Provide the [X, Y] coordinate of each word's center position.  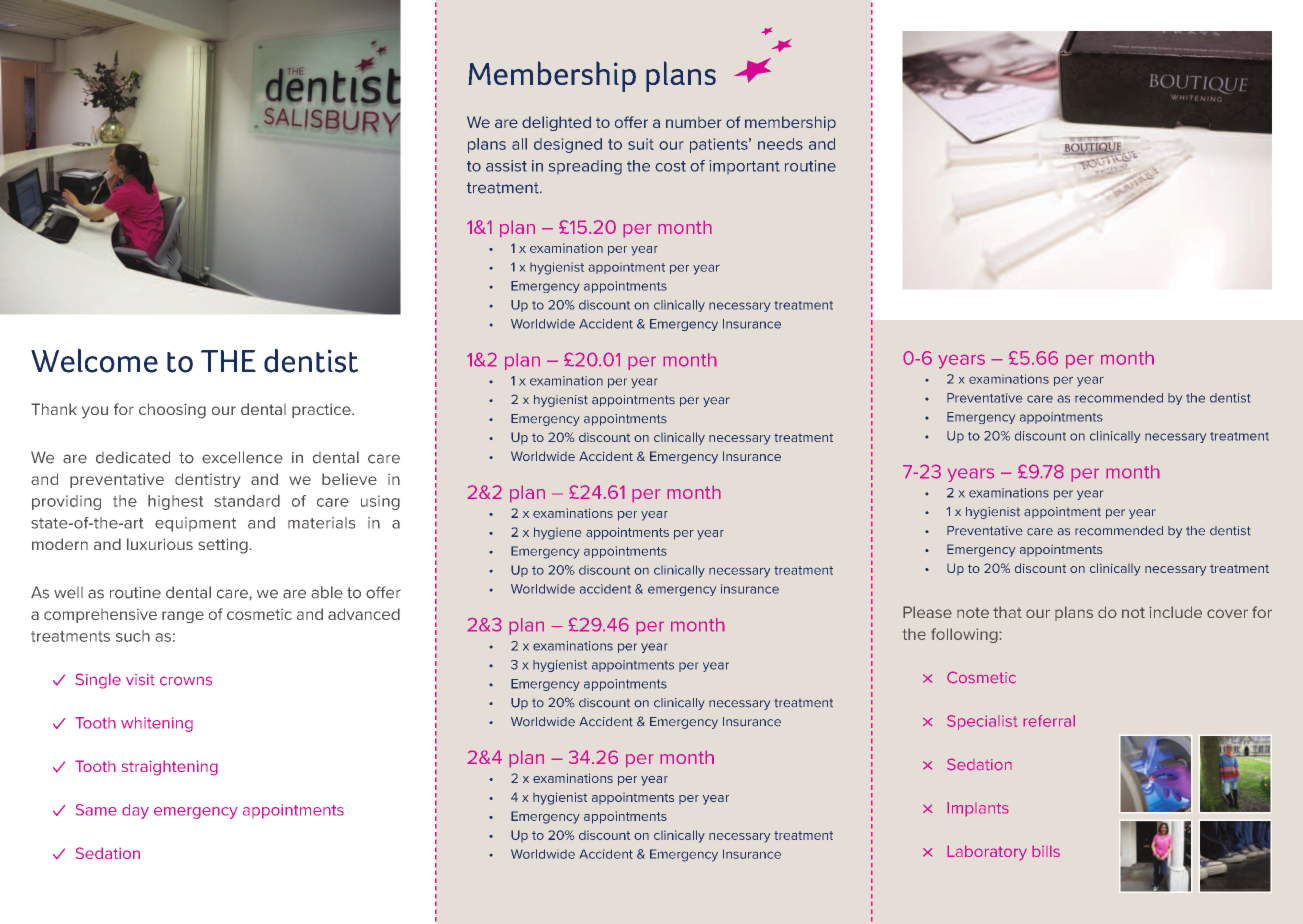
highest [175, 502]
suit [641, 144]
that [1007, 612]
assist [506, 166]
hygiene [557, 533]
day [135, 811]
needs [780, 144]
